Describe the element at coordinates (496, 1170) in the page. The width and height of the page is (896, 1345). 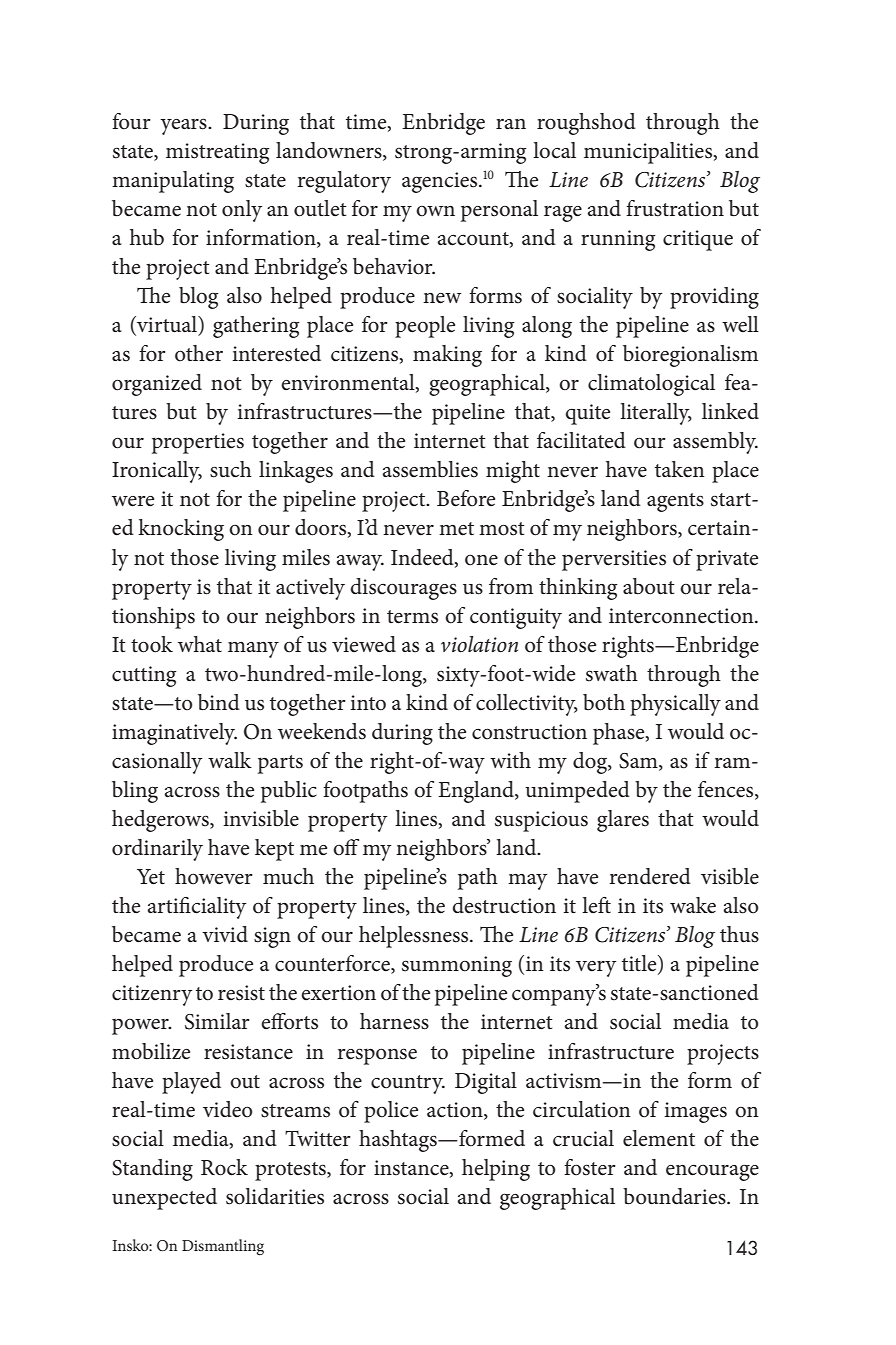
I see `helping` at that location.
